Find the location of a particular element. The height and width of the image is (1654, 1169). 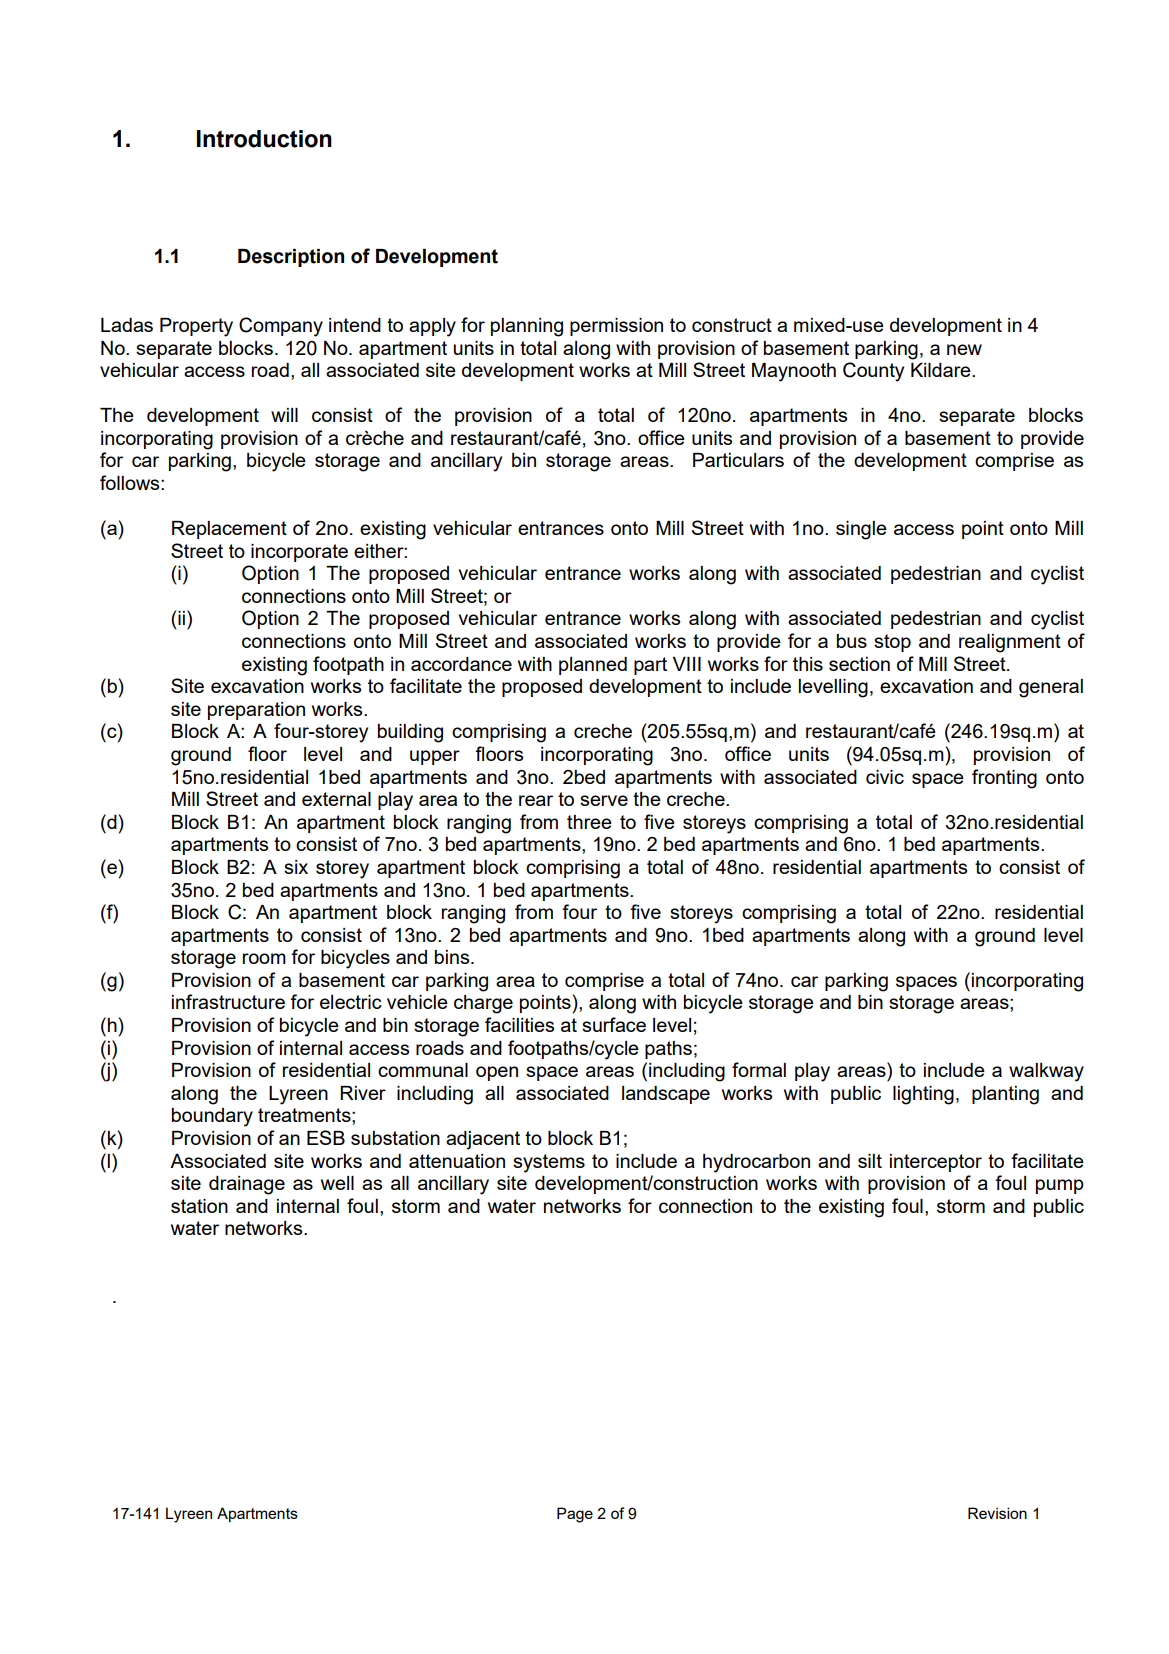

permission is located at coordinates (616, 327).
